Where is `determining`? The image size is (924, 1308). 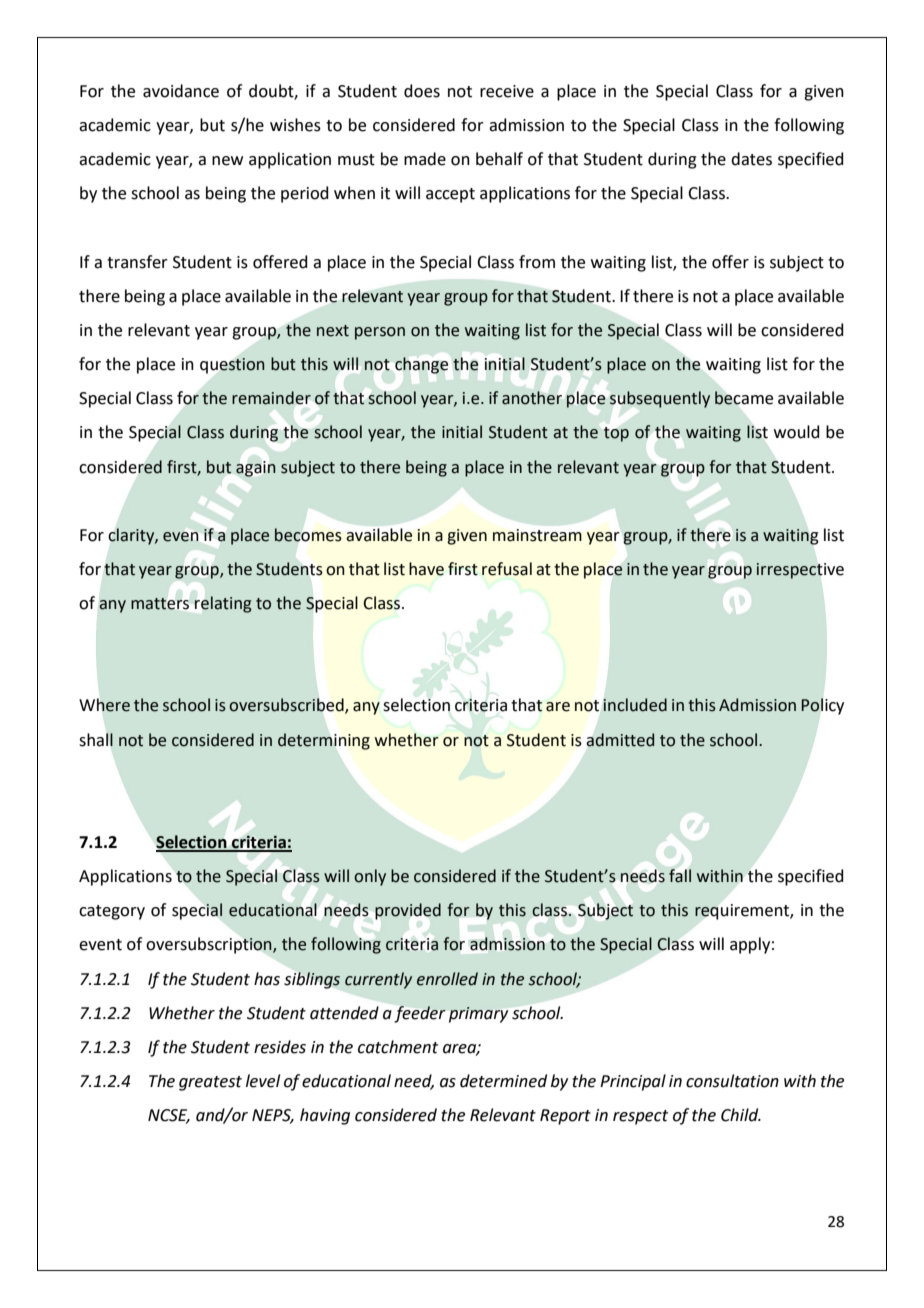
determining is located at coordinates (324, 741).
